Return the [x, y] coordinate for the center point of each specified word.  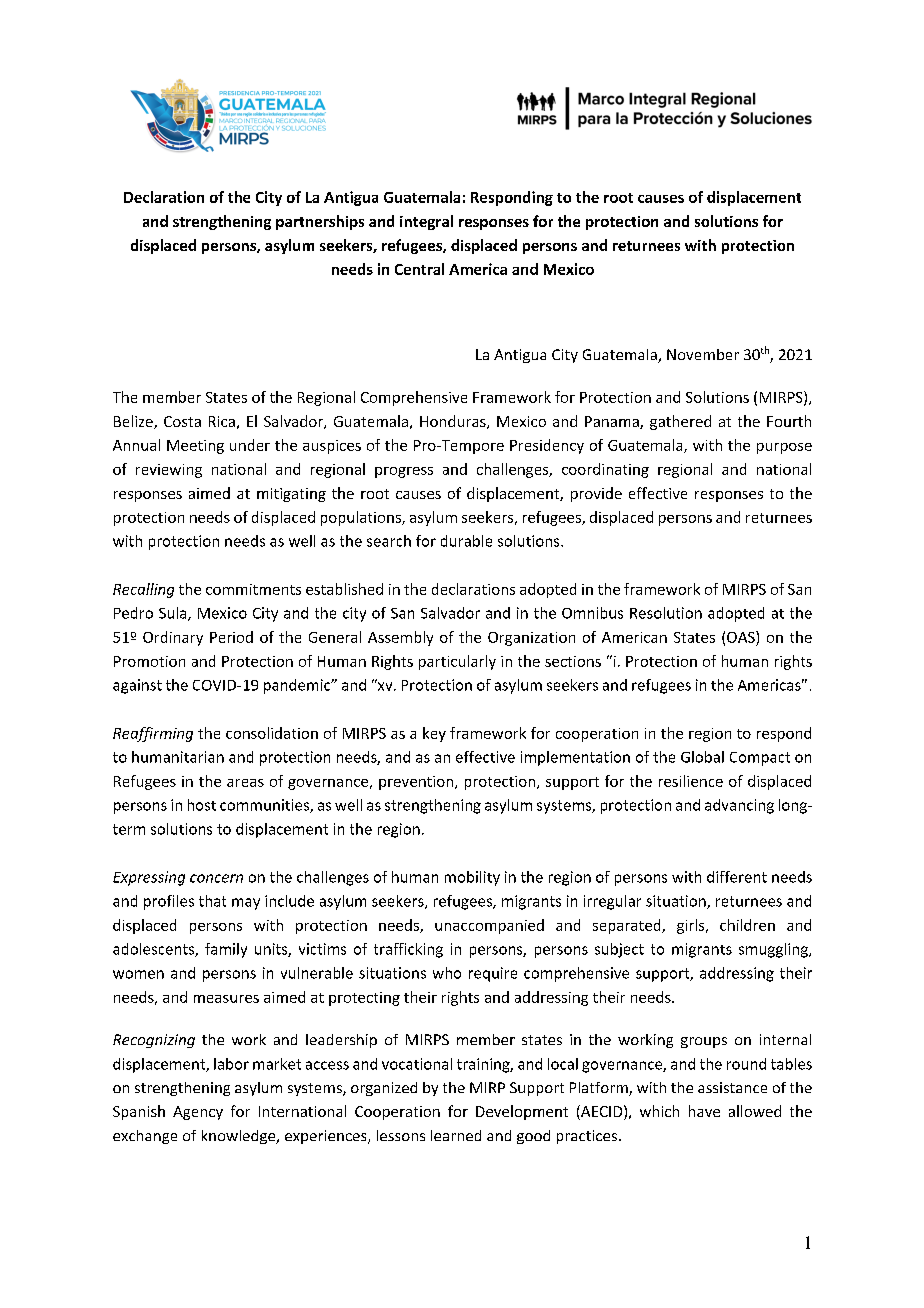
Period [231, 637]
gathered [680, 422]
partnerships [320, 222]
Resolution [666, 613]
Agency [198, 1113]
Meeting [195, 447]
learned [456, 1135]
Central [419, 269]
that [212, 901]
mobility [472, 878]
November [703, 354]
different [737, 877]
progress [404, 472]
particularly [457, 662]
